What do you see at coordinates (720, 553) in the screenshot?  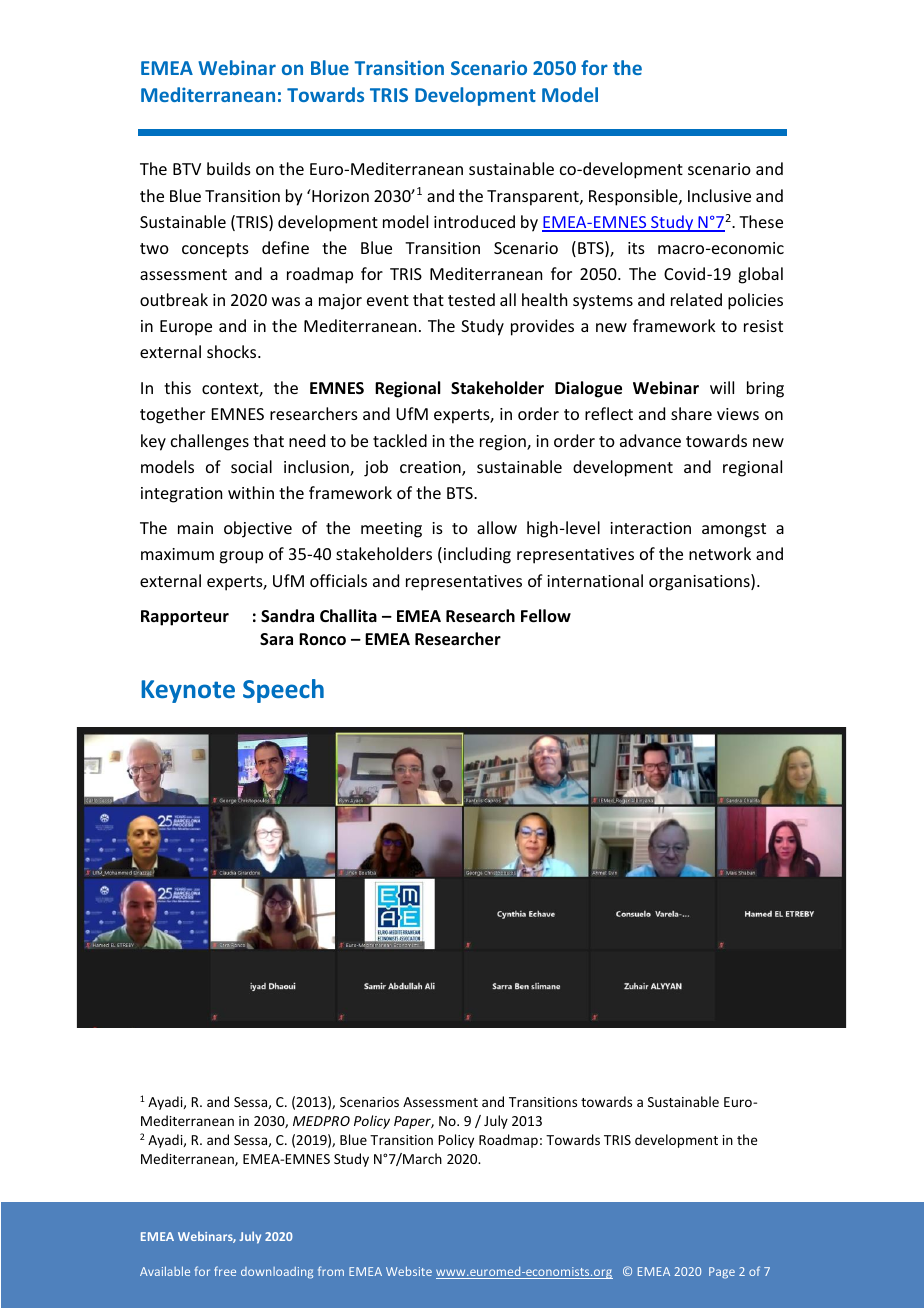 I see `network` at bounding box center [720, 553].
